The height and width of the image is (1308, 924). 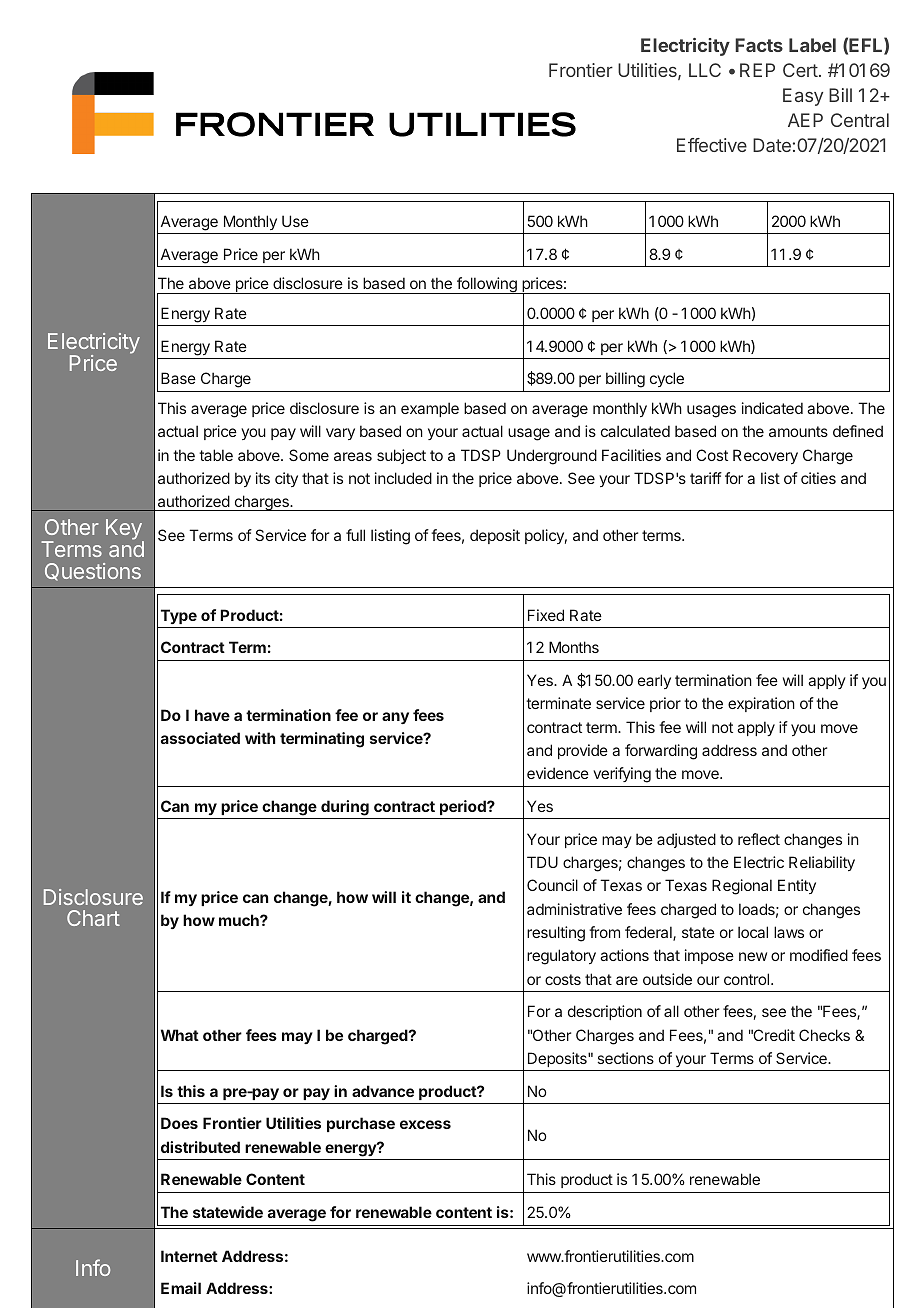 What do you see at coordinates (189, 1256) in the image?
I see `Internet` at bounding box center [189, 1256].
